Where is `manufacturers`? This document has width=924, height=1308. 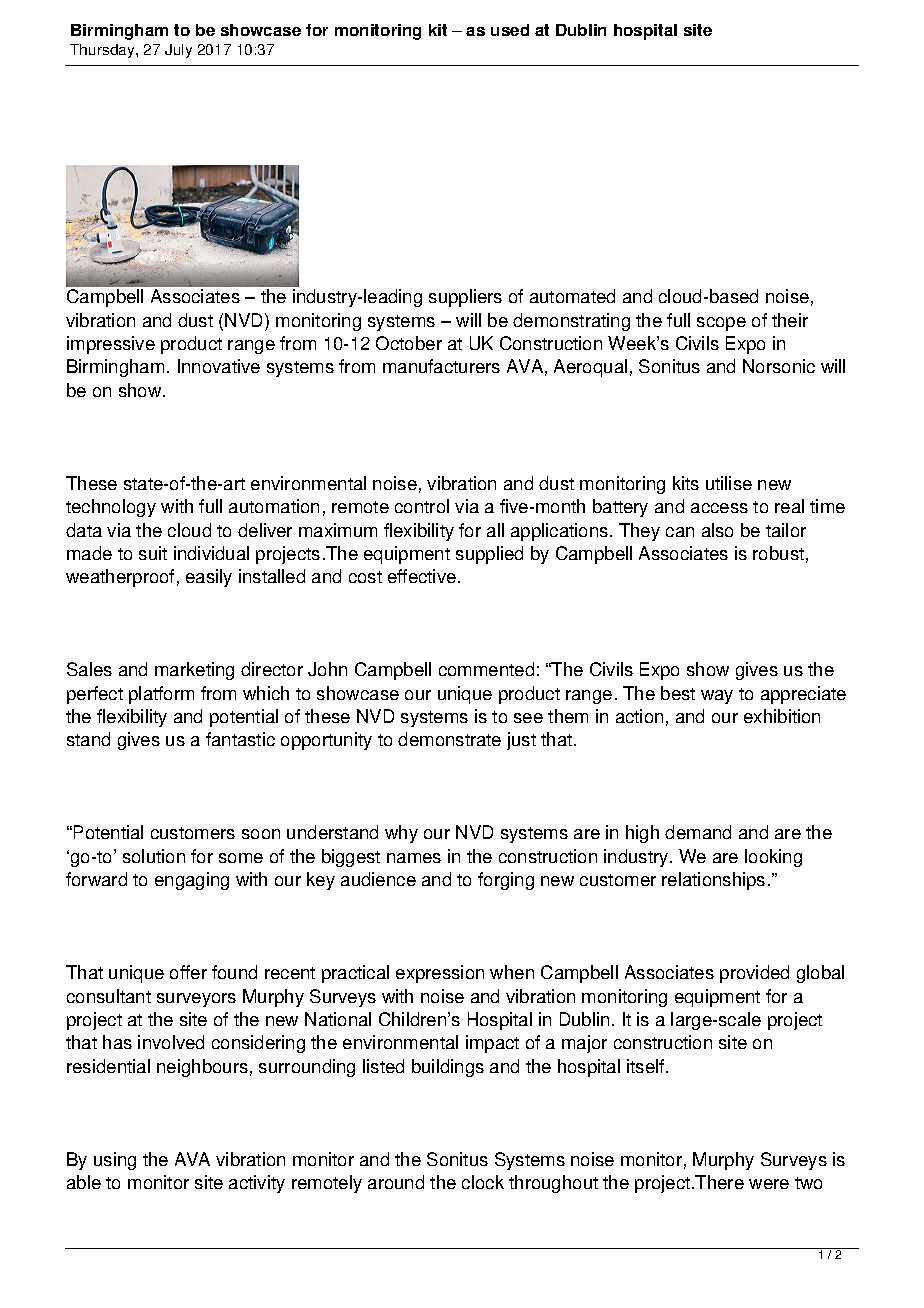 manufacturers is located at coordinates (441, 366).
